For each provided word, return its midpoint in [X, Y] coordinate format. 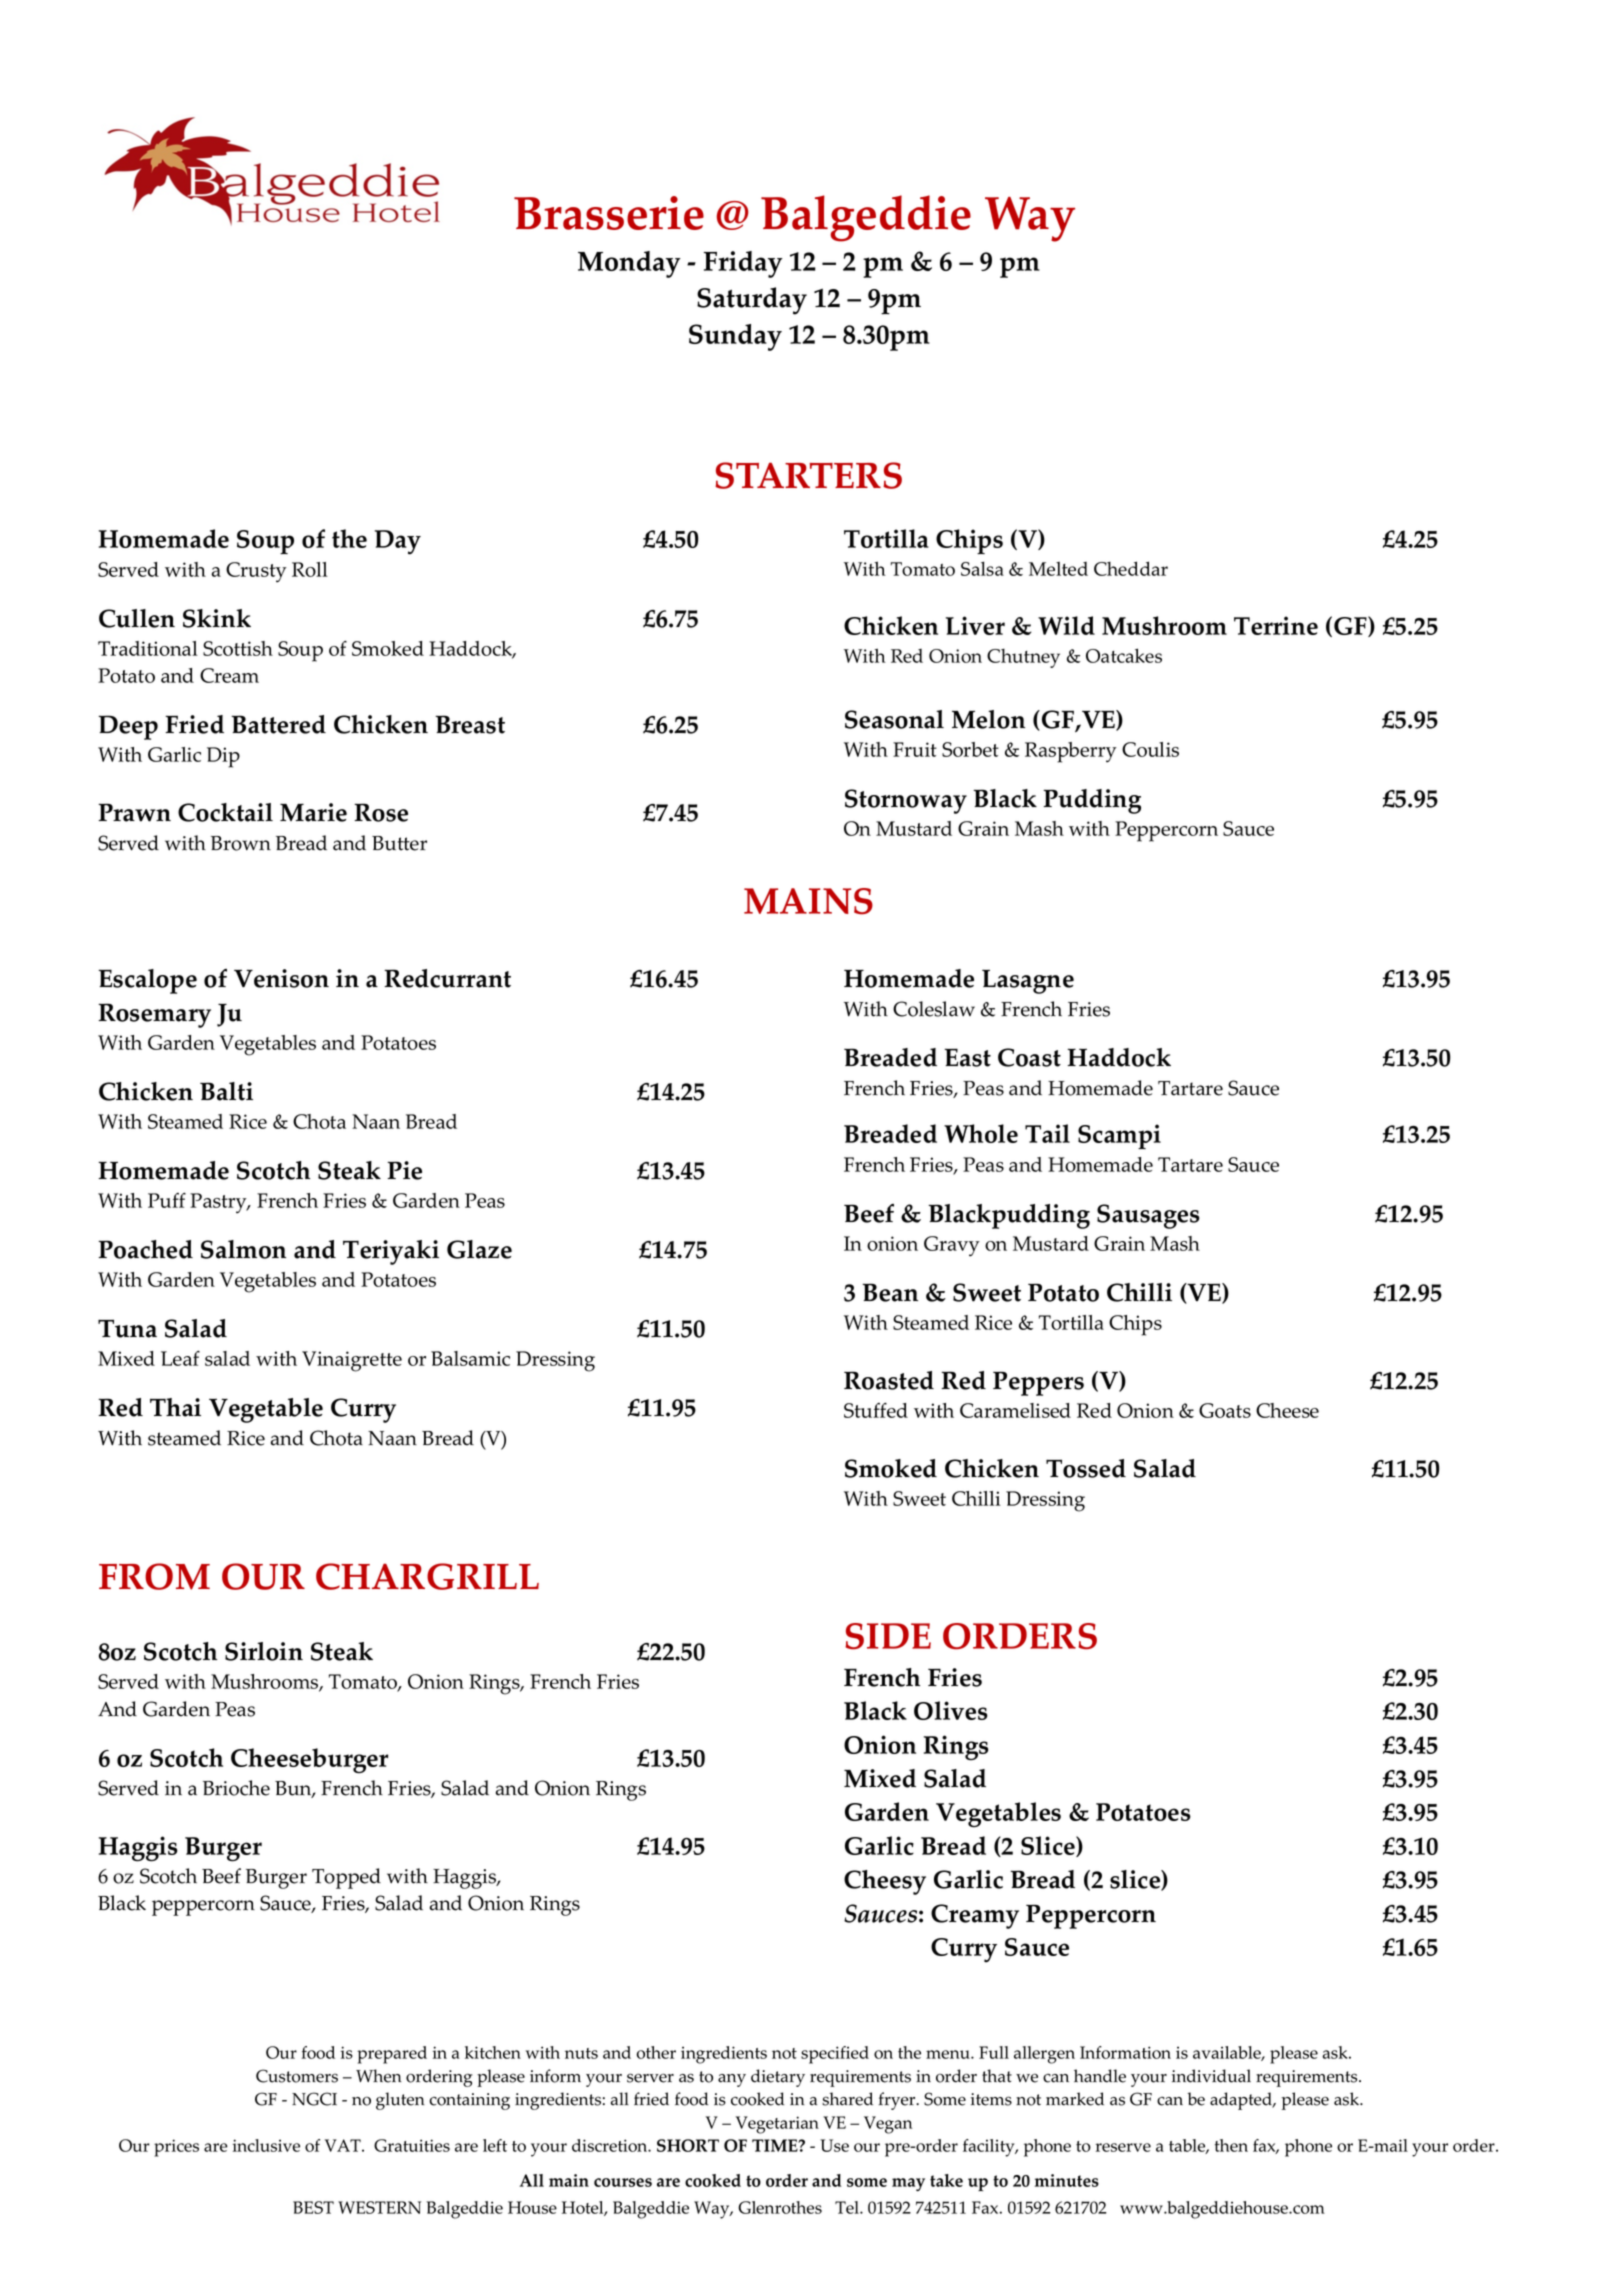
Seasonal [894, 719]
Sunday [735, 337]
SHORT [688, 2145]
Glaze [479, 1249]
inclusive [266, 2145]
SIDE [888, 1636]
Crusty [256, 572]
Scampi [1119, 1136]
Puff [167, 1200]
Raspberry [1071, 752]
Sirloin [264, 1651]
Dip [223, 757]
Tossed [1086, 1468]
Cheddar [1131, 568]
